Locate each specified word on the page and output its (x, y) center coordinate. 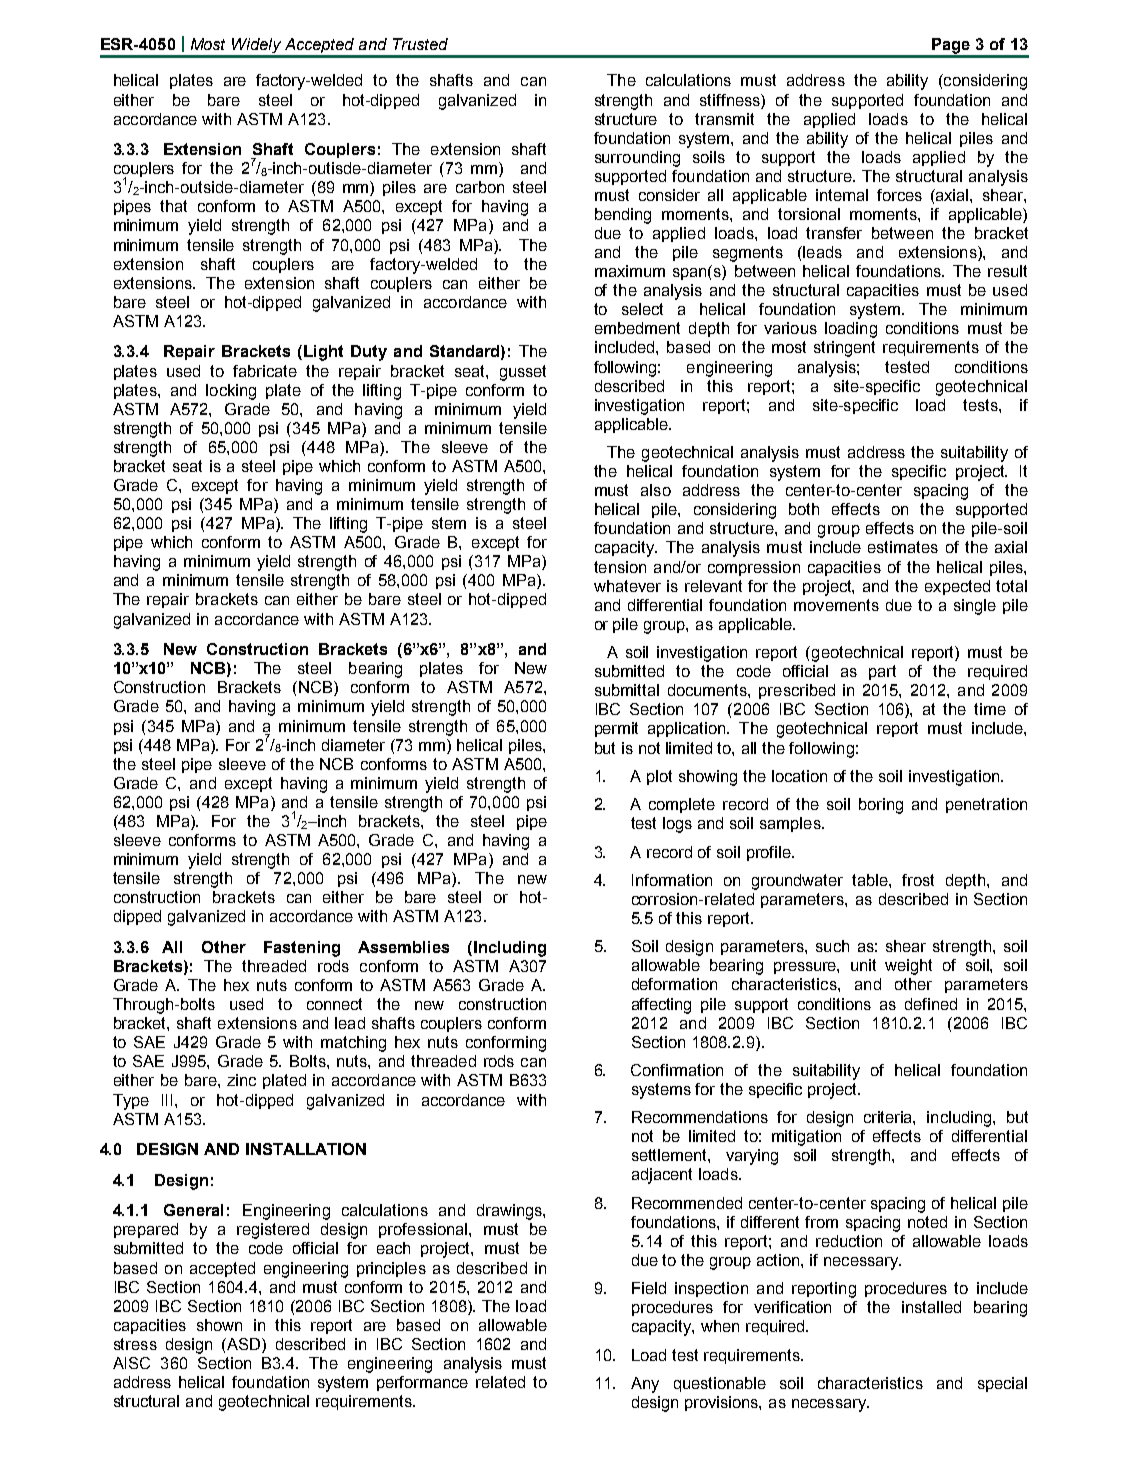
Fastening (302, 949)
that (173, 206)
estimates (903, 547)
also (656, 490)
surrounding (637, 159)
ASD (244, 1345)
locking (231, 392)
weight (908, 967)
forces (899, 195)
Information (672, 880)
